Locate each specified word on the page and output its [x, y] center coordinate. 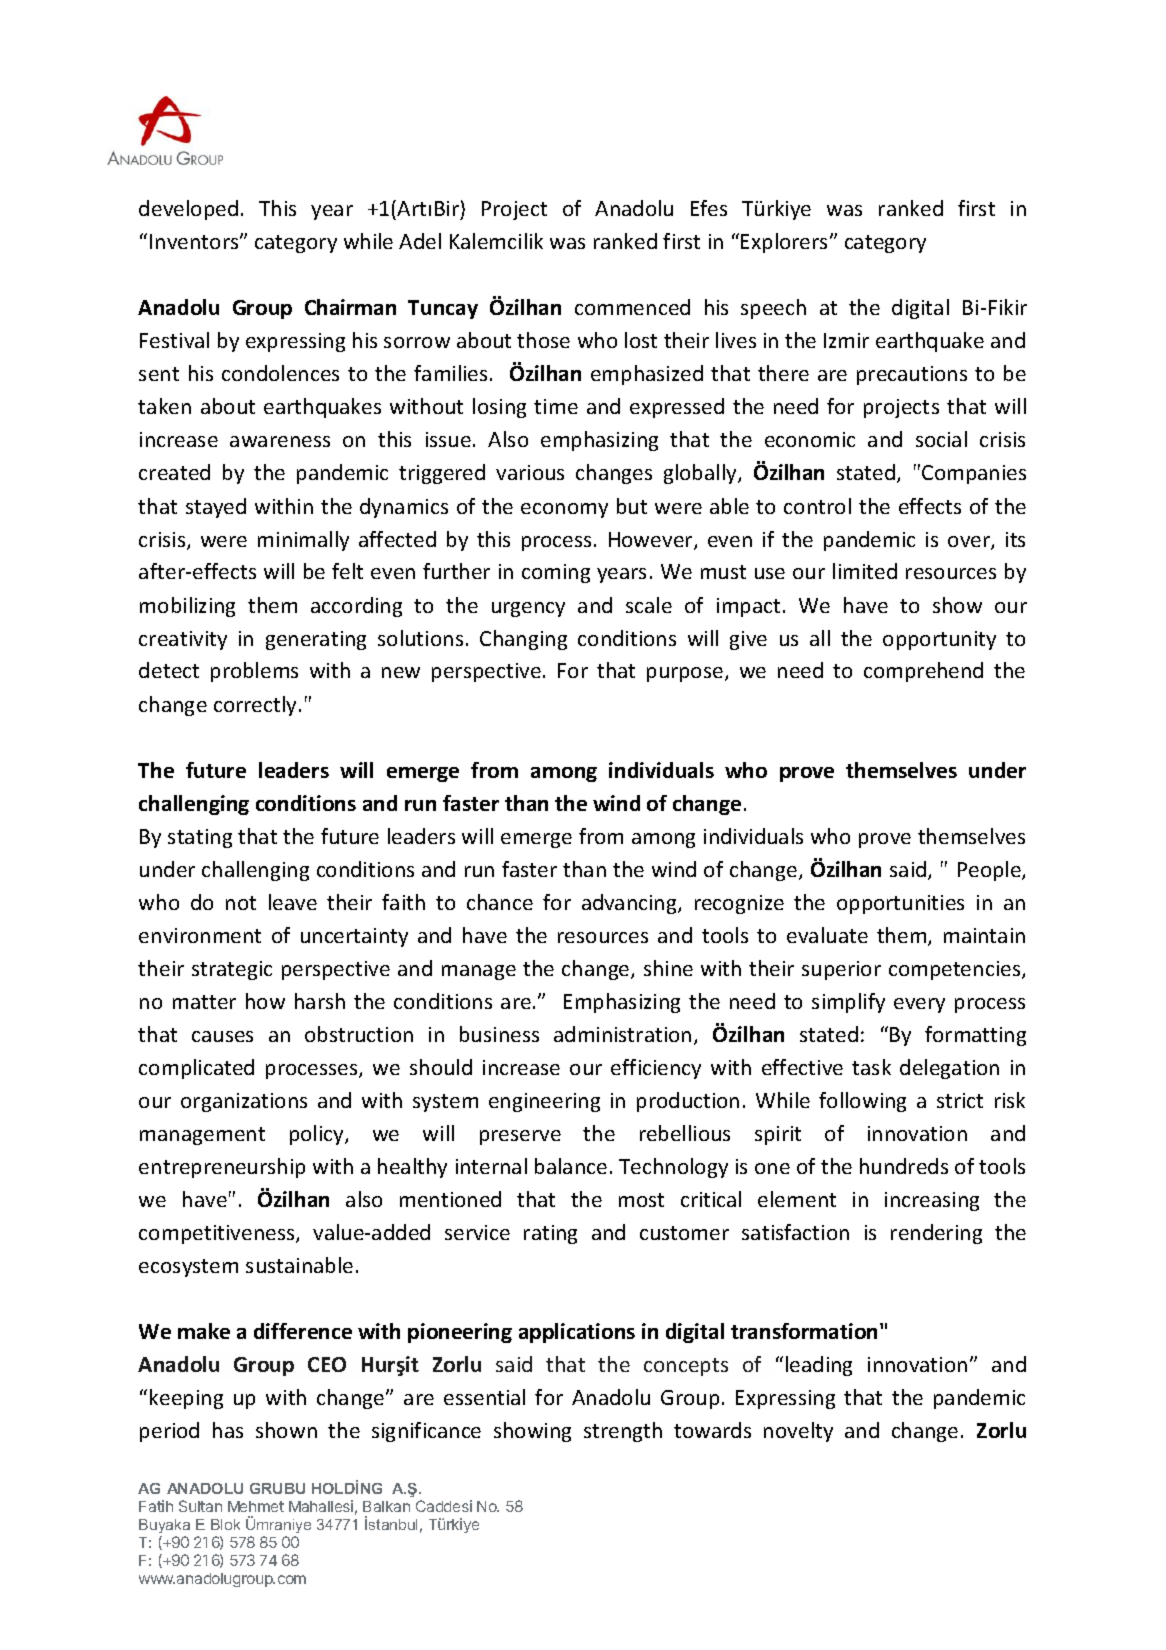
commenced [632, 307]
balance [571, 1166]
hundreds [904, 1166]
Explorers [786, 243]
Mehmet [256, 1506]
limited [865, 571]
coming [556, 573]
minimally [303, 541]
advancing [630, 904]
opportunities [900, 904]
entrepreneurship [222, 1168]
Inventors [195, 241]
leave [293, 902]
